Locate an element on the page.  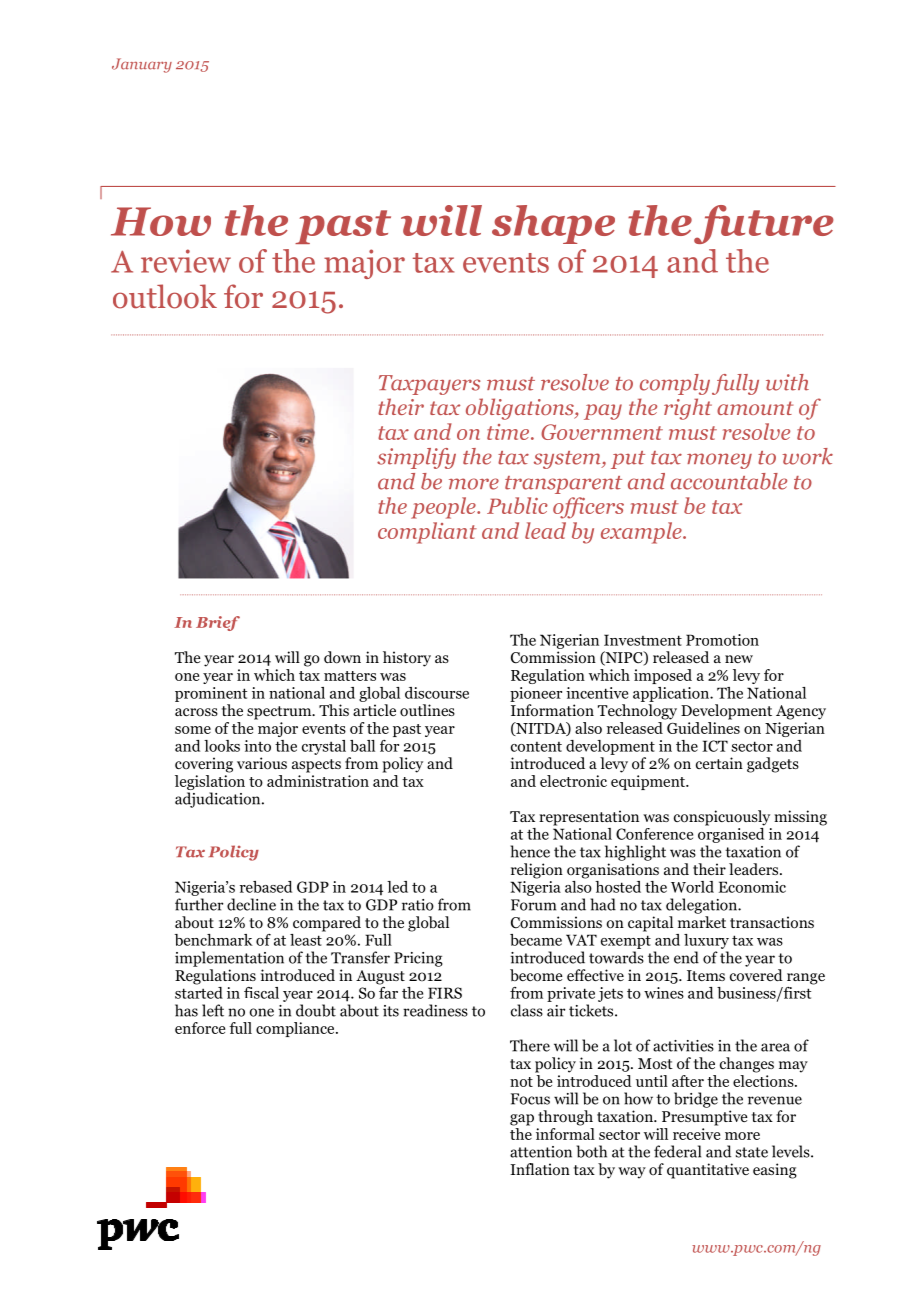
future is located at coordinates (764, 224).
